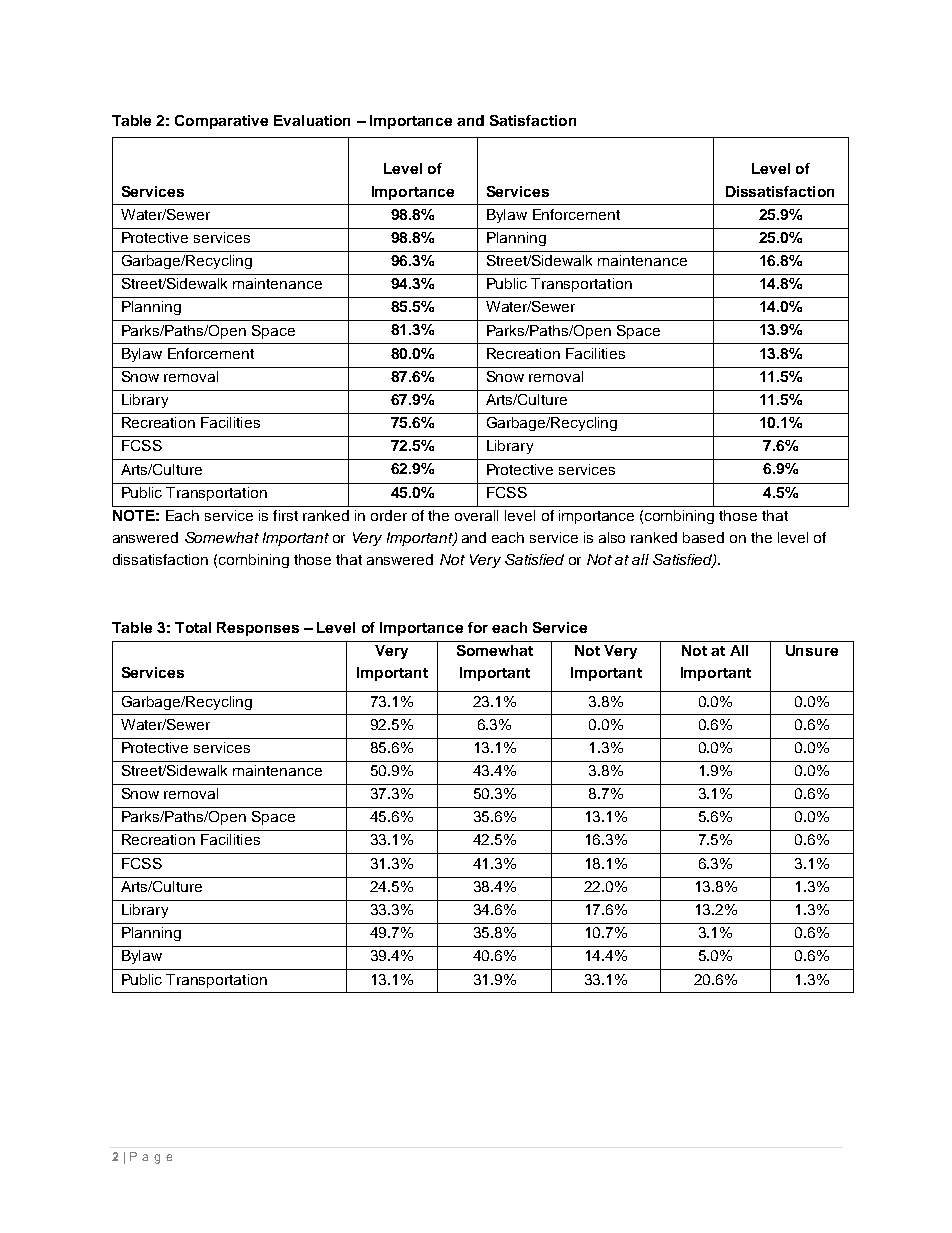  I want to click on Total, so click(193, 627).
